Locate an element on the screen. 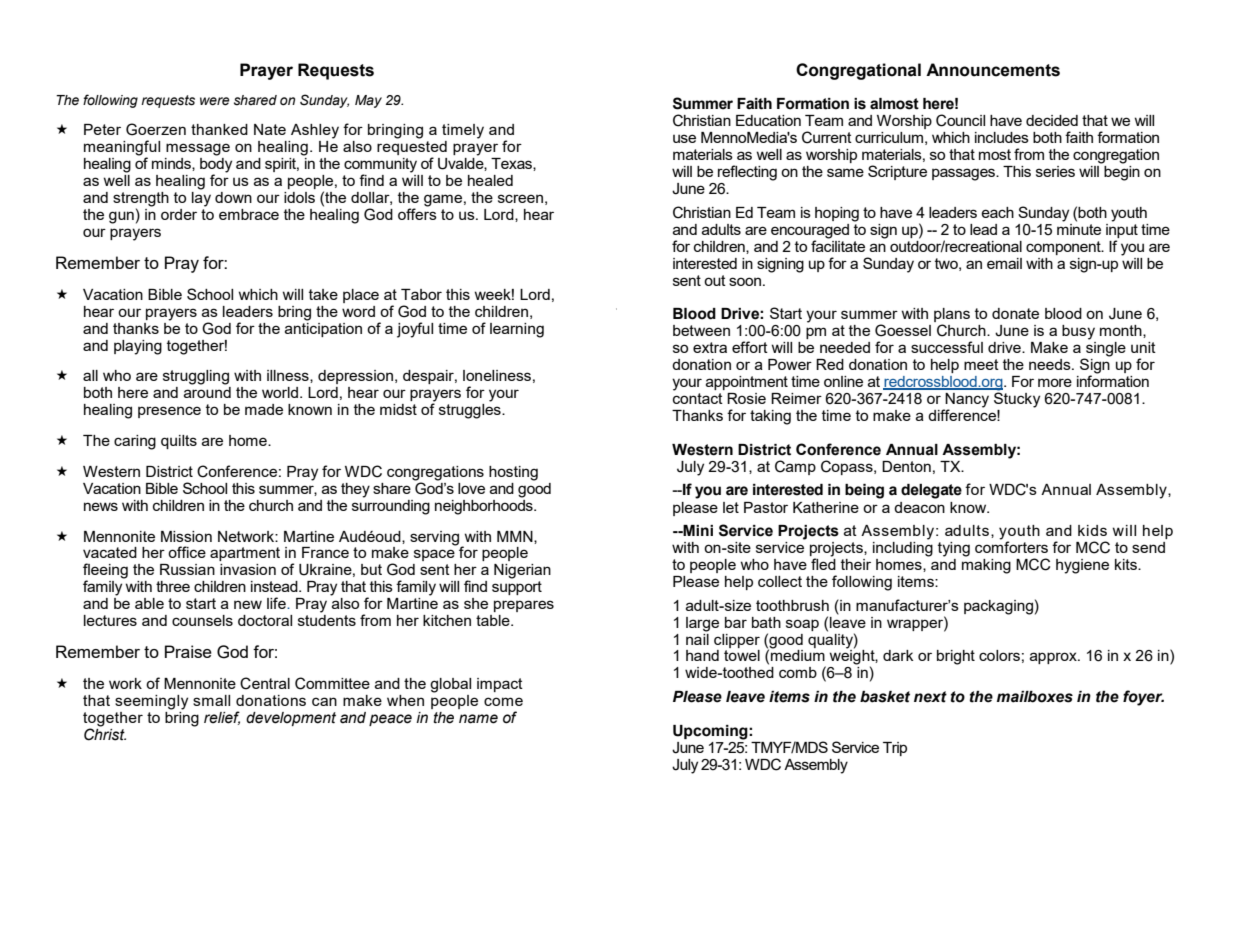  Announcements is located at coordinates (993, 70).
